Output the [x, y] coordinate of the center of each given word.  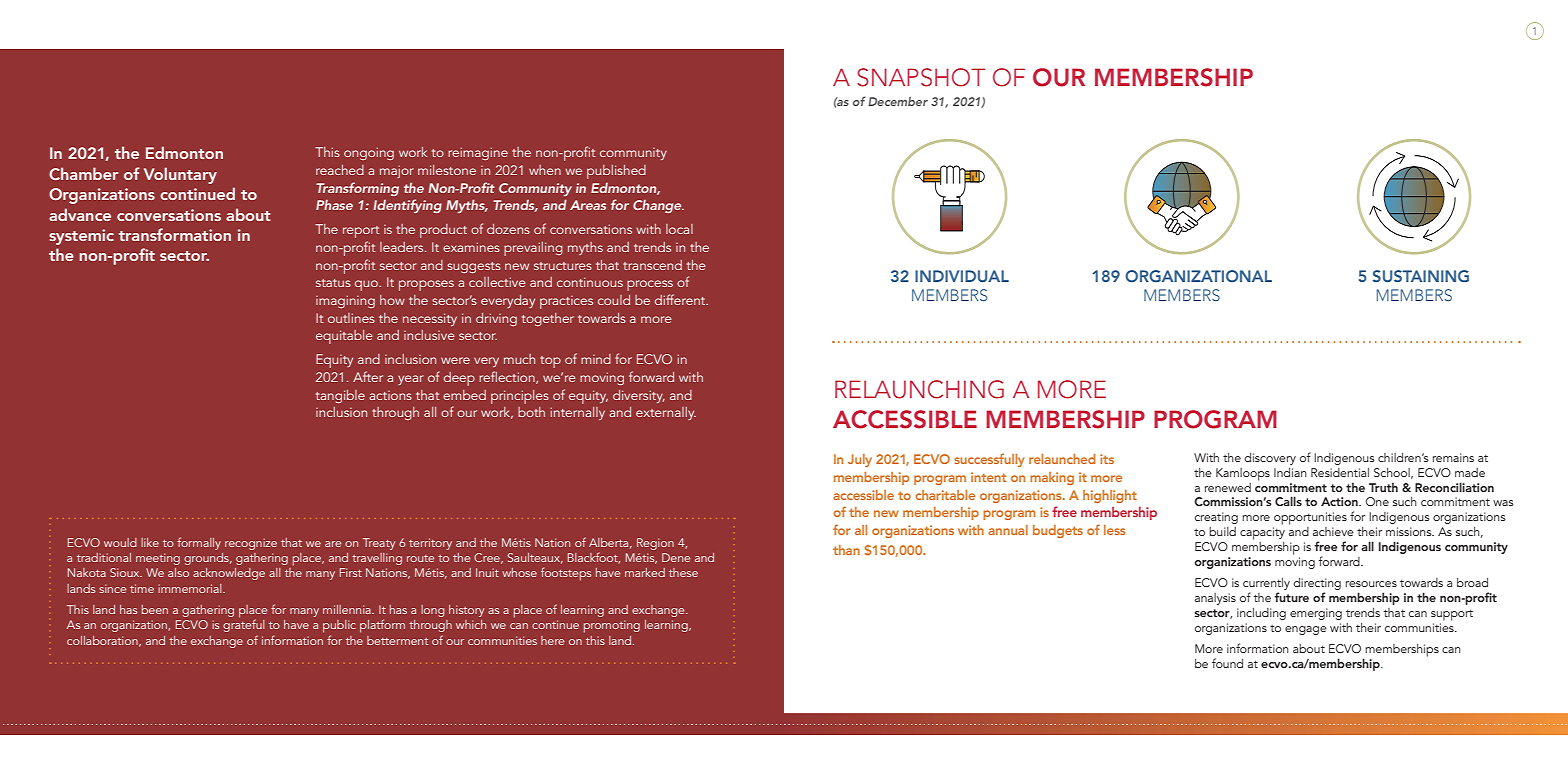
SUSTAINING [1421, 276]
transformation [175, 234]
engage [1306, 630]
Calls [1288, 501]
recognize [251, 544]
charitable [945, 495]
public [339, 626]
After [368, 376]
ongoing [369, 153]
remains [1453, 457]
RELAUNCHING [919, 389]
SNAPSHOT [921, 77]
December [898, 101]
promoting [612, 626]
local [679, 229]
